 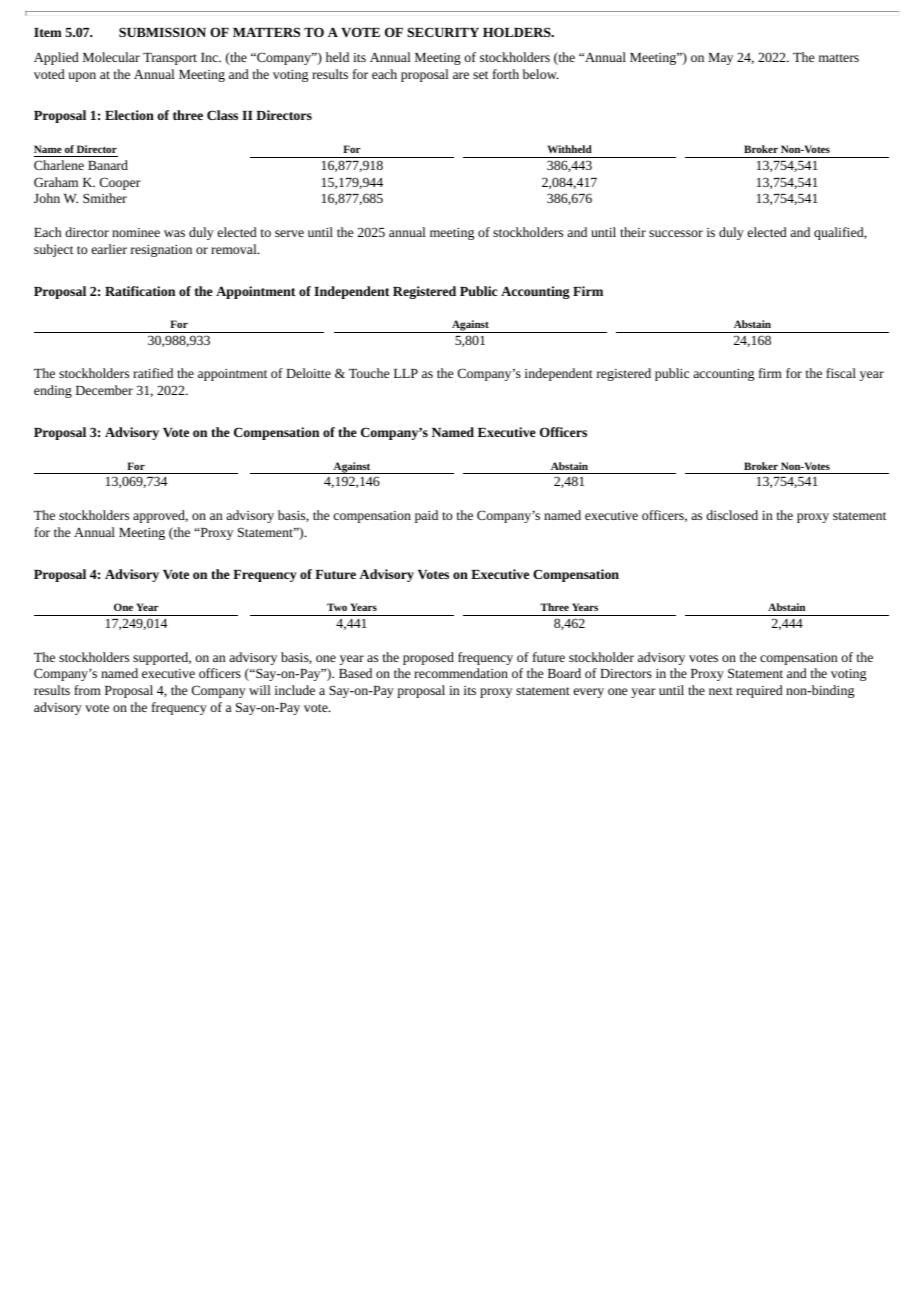 What do you see at coordinates (443, 32) in the page?
I see `SECURITY` at bounding box center [443, 32].
